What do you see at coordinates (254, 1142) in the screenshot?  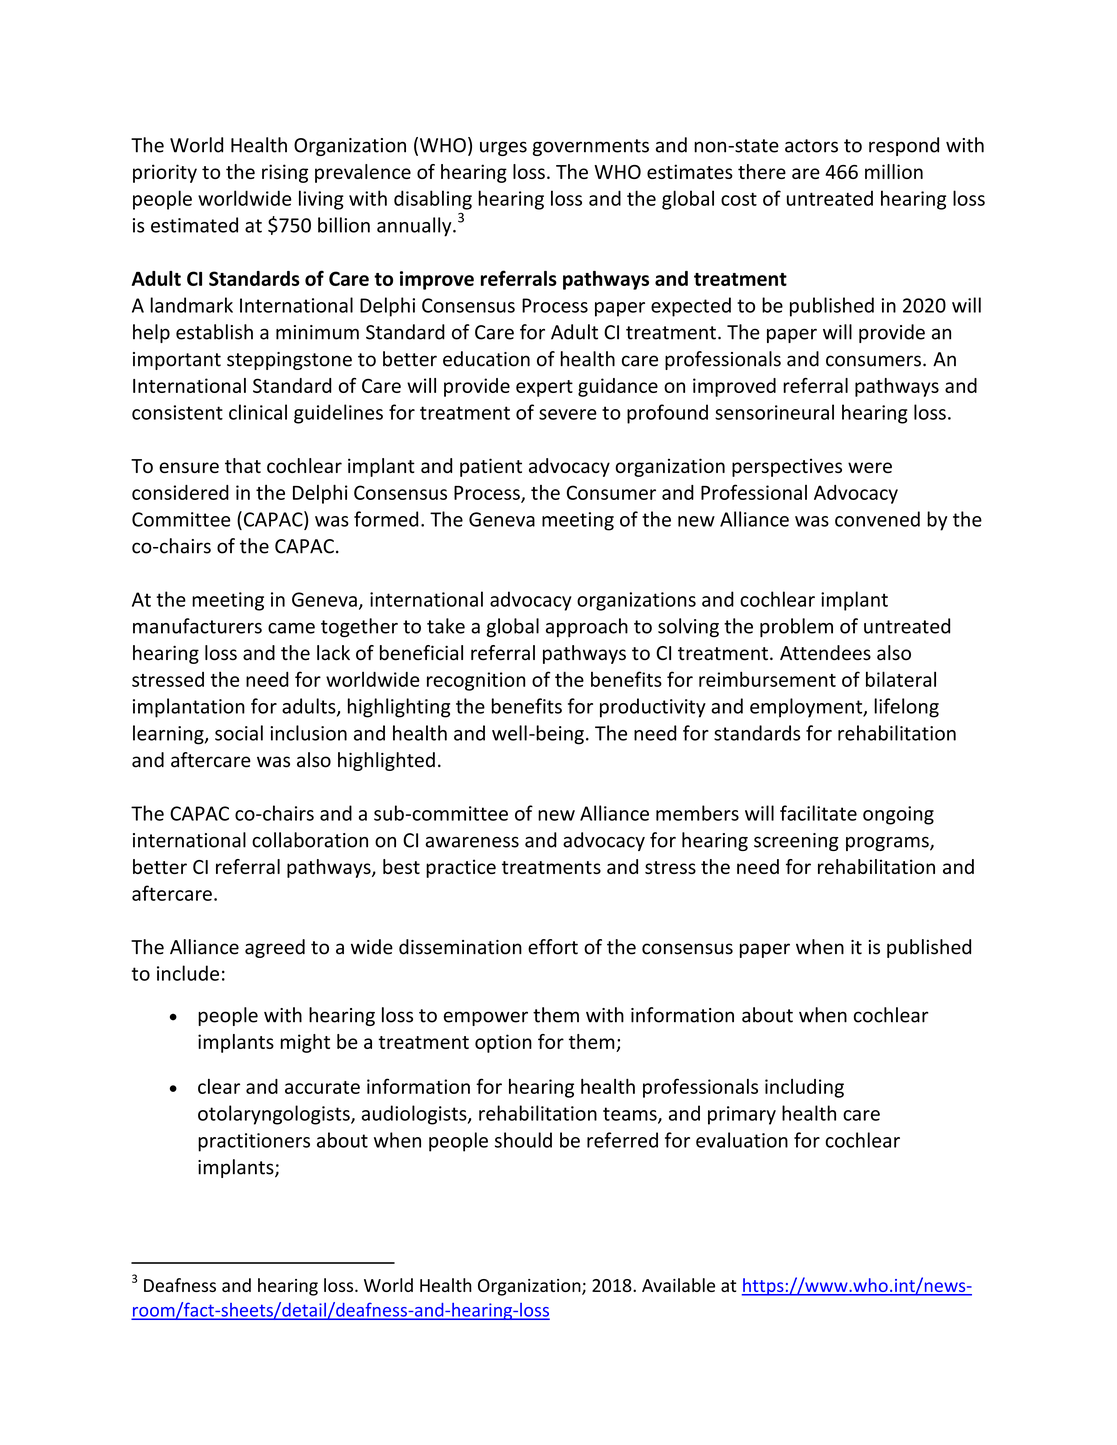 I see `practitioners` at bounding box center [254, 1142].
